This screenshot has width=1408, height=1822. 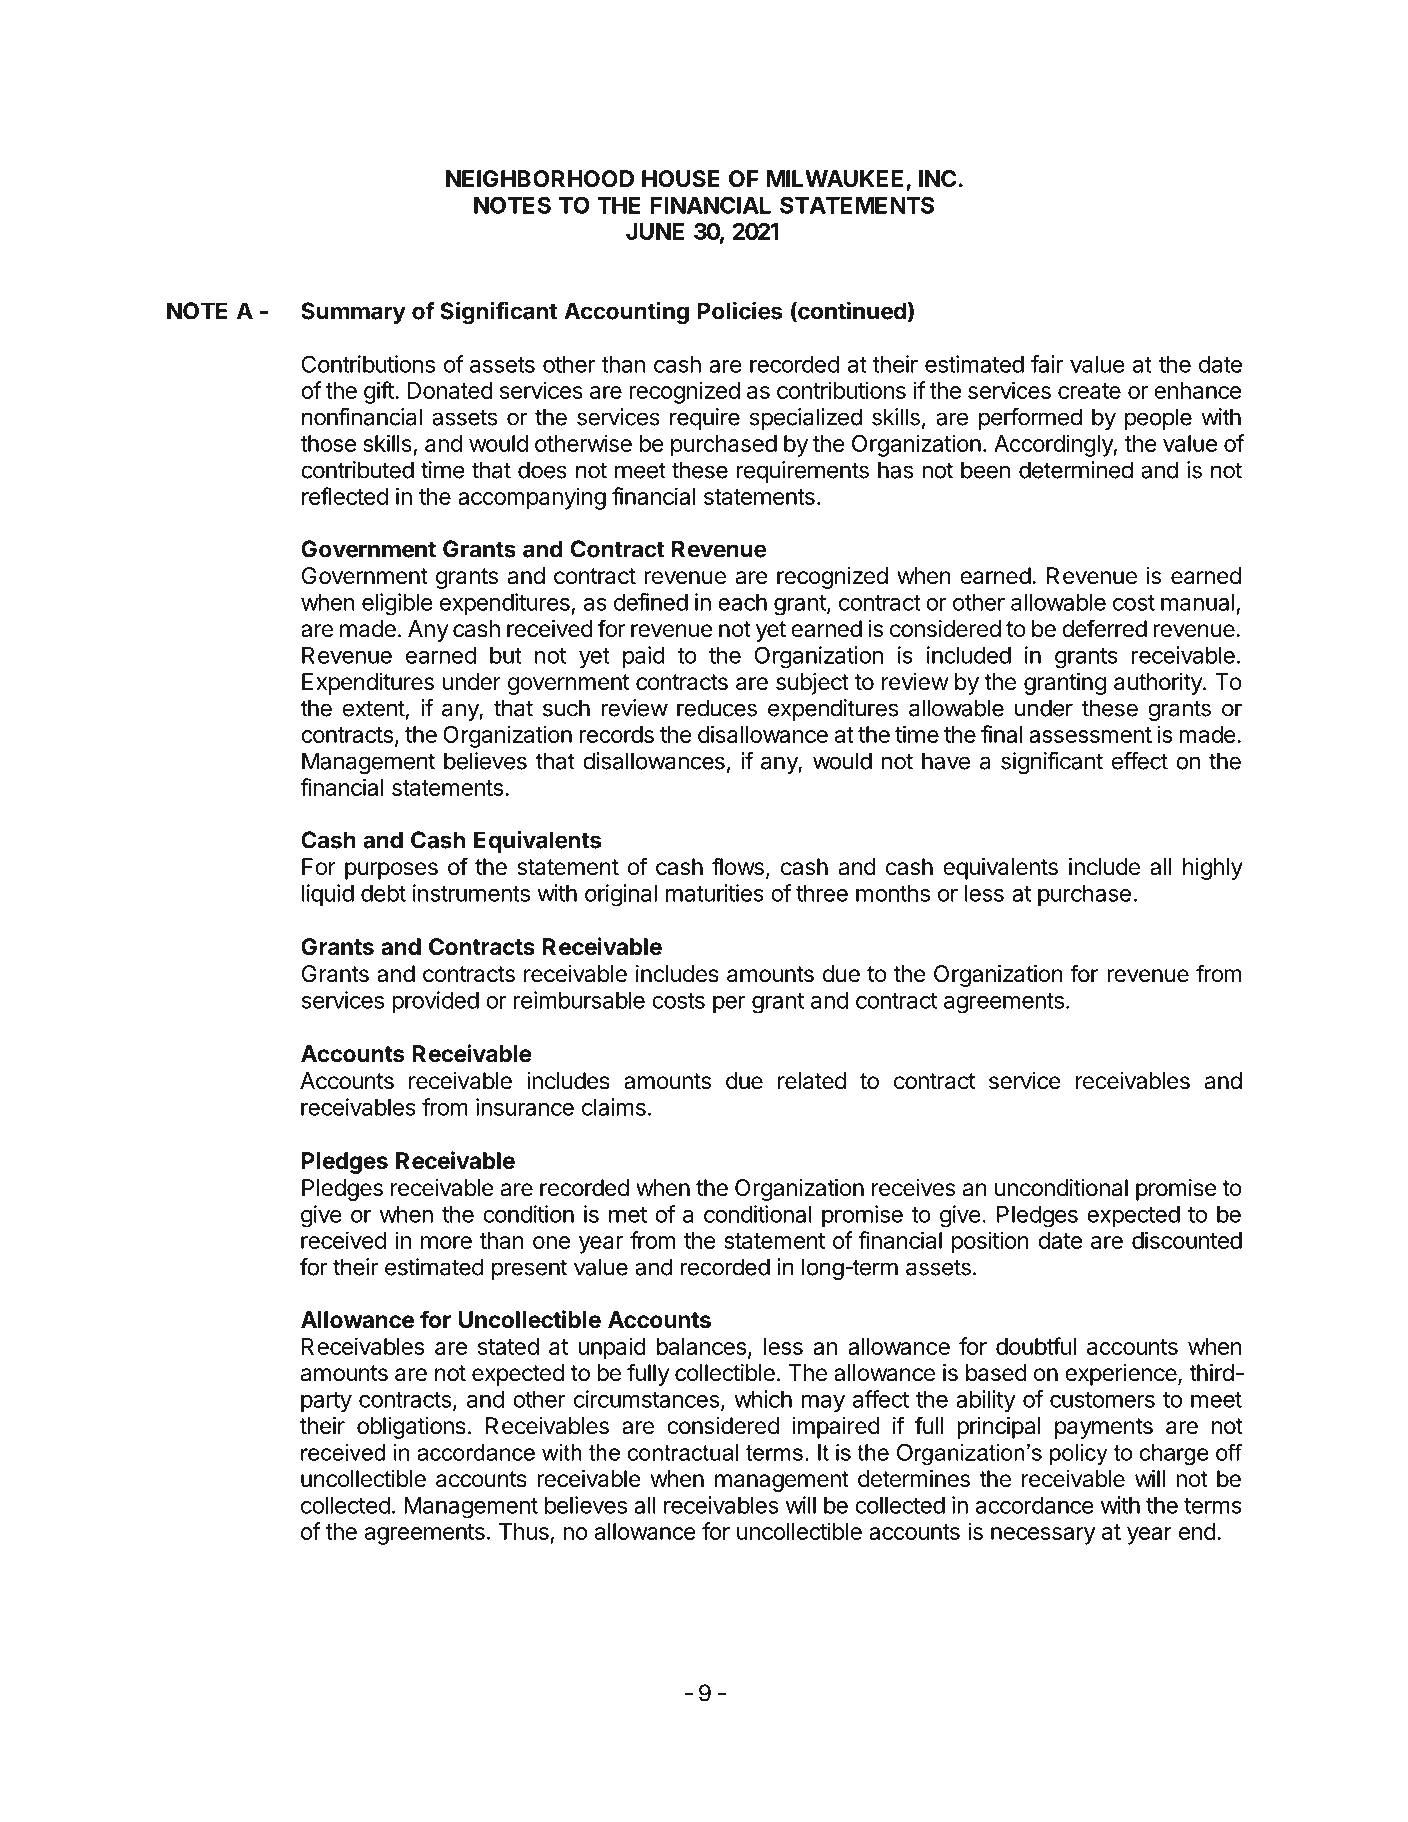 I want to click on highly, so click(x=1213, y=869).
